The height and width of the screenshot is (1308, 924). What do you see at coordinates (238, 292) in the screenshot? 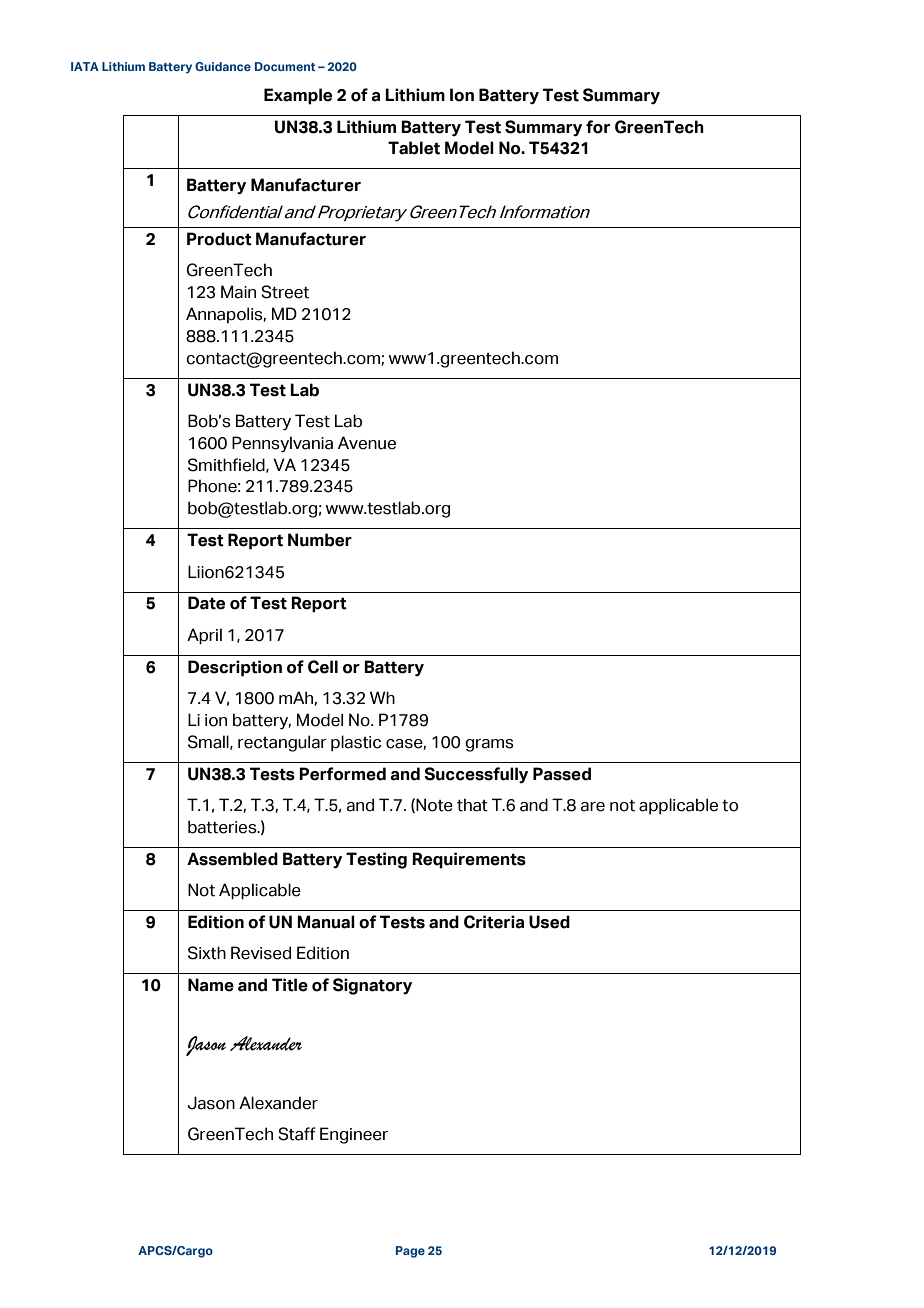
I see `Main` at bounding box center [238, 292].
